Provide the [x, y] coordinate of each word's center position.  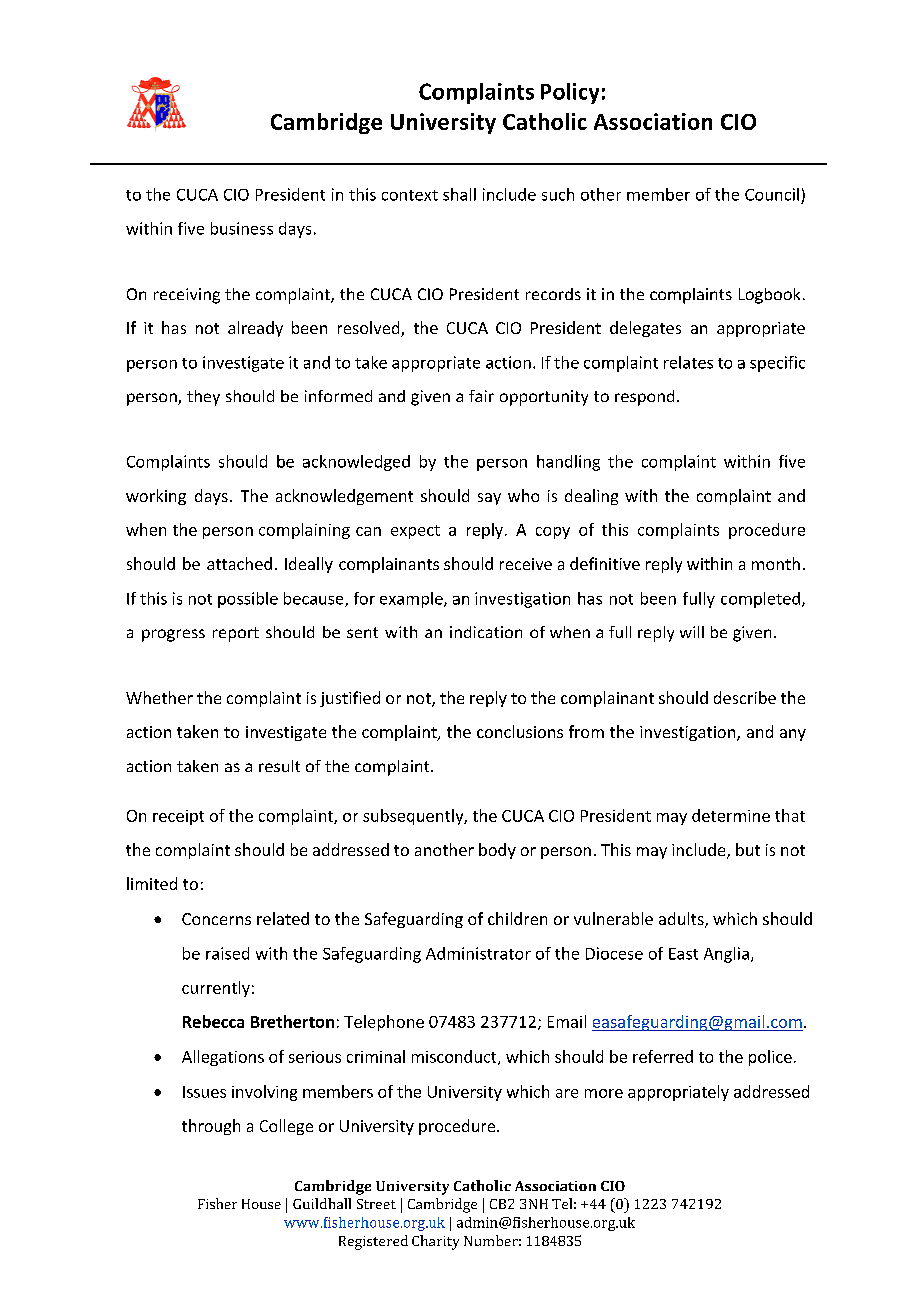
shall [459, 194]
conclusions [520, 731]
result [279, 766]
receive [526, 564]
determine [731, 815]
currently [216, 989]
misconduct [455, 1057]
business [242, 228]
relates [688, 362]
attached [239, 563]
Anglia [726, 955]
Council [772, 194]
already [255, 329]
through [211, 1127]
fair [481, 396]
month [776, 563]
